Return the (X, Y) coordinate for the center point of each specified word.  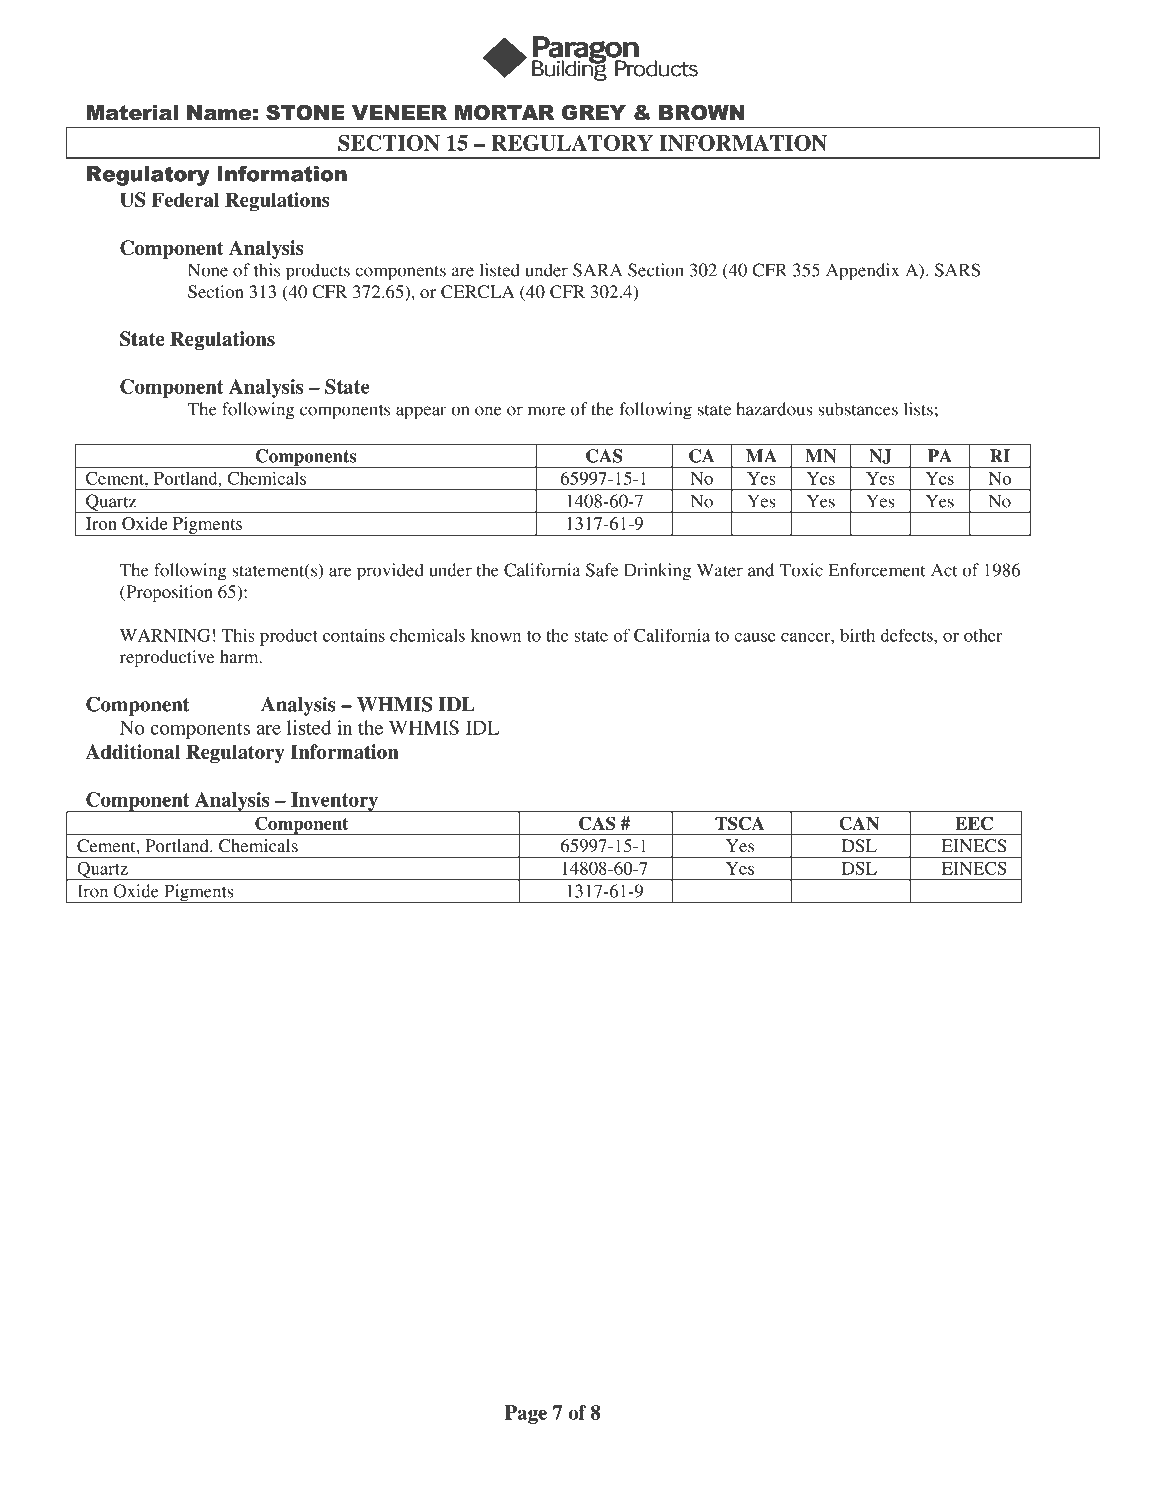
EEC (974, 823)
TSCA (739, 823)
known (496, 635)
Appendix (862, 272)
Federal (185, 199)
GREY (594, 113)
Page (526, 1414)
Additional (133, 751)
